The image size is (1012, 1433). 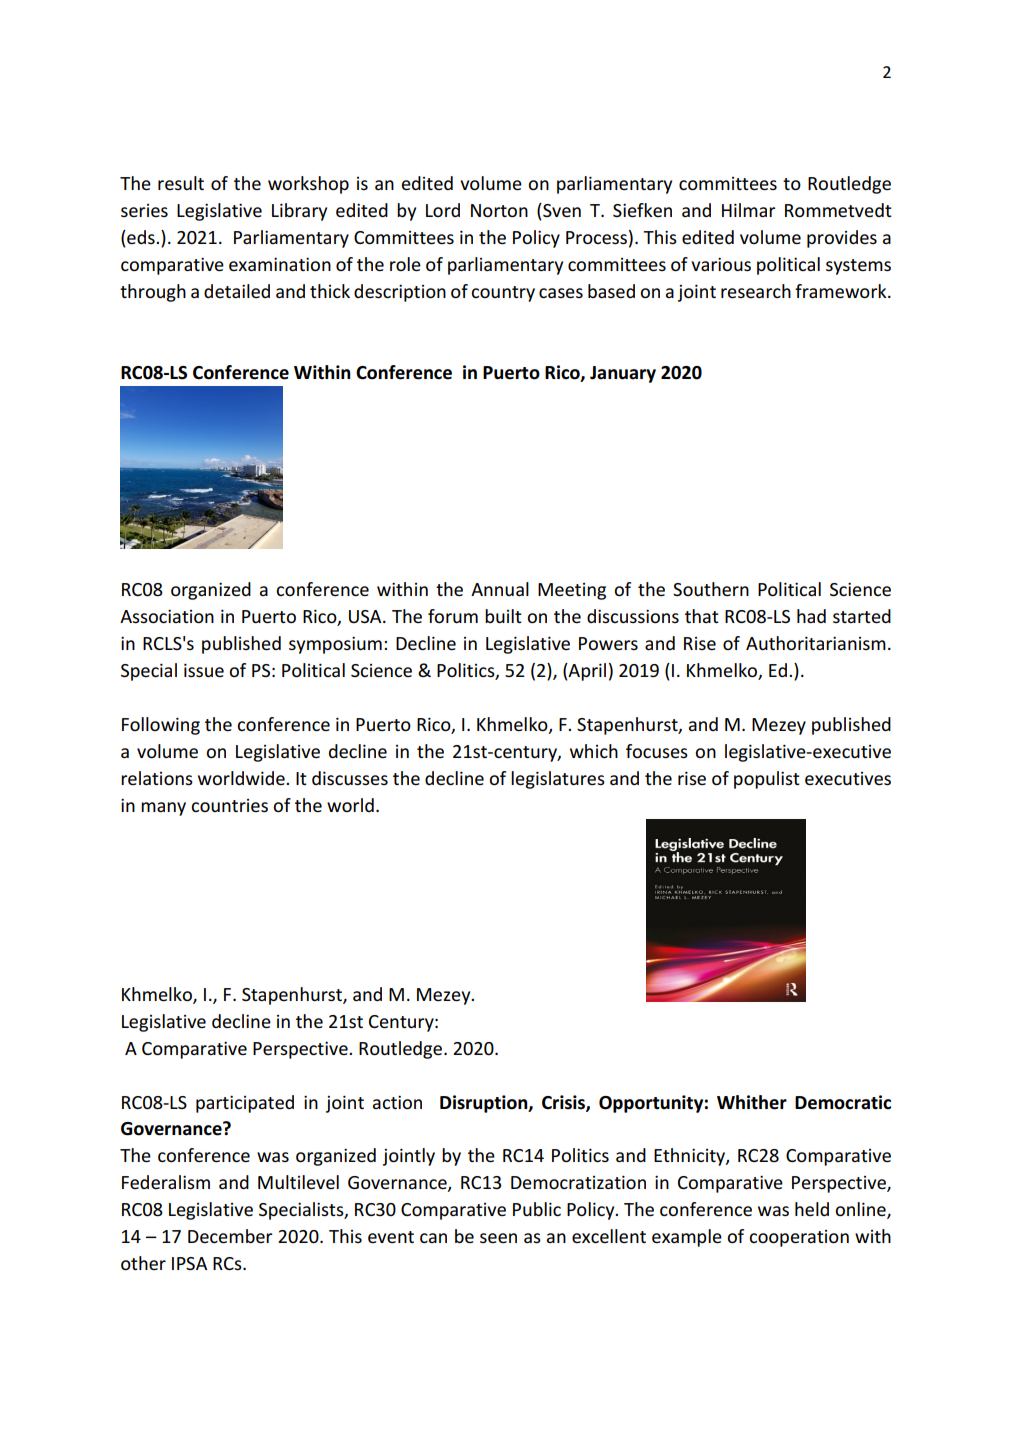 What do you see at coordinates (245, 1104) in the page?
I see `participated` at bounding box center [245, 1104].
